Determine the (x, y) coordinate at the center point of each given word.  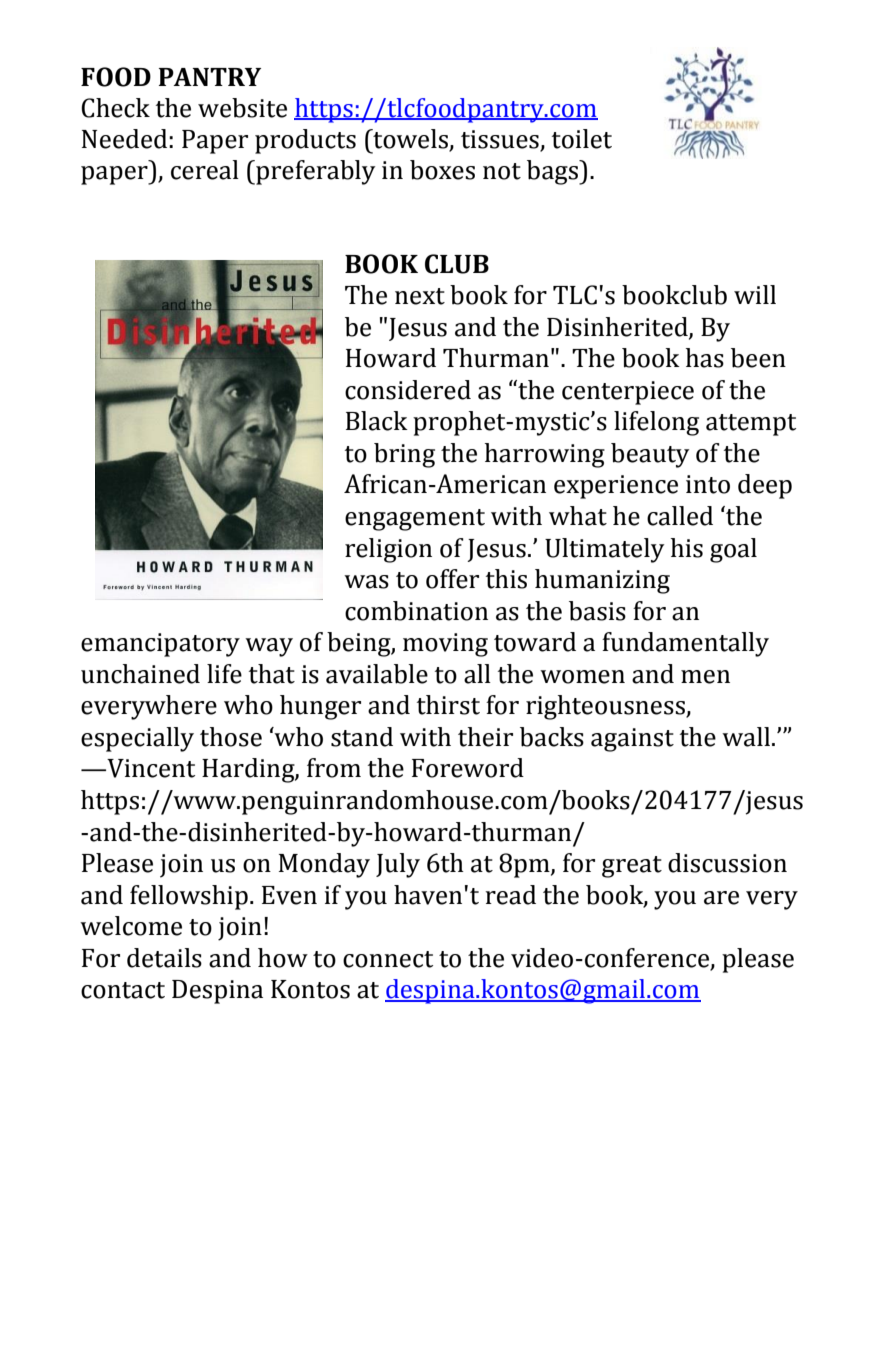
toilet (582, 139)
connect (388, 959)
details (164, 958)
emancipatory (160, 645)
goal (733, 550)
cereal (205, 170)
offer (452, 579)
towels (409, 139)
